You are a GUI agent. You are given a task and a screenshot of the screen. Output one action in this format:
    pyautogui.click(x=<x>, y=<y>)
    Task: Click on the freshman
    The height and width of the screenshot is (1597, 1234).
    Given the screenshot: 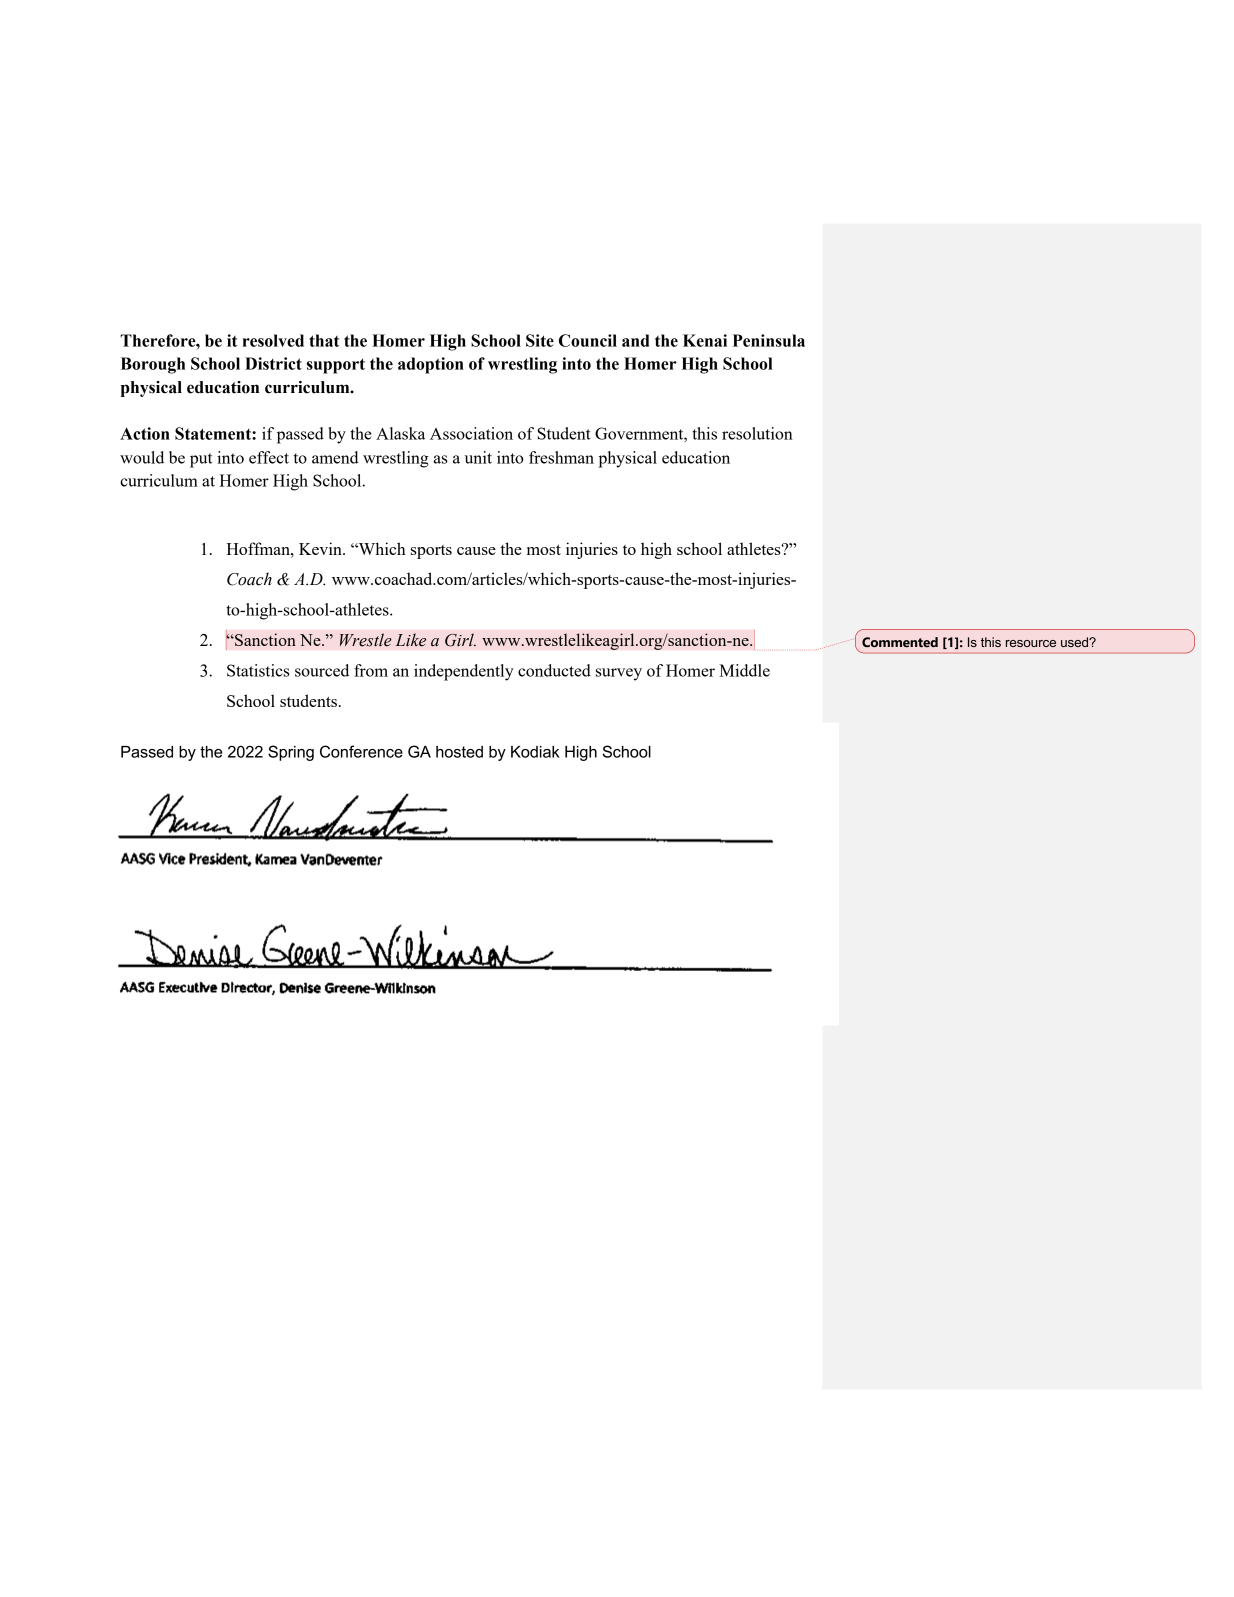 What is the action you would take?
    pyautogui.click(x=561, y=457)
